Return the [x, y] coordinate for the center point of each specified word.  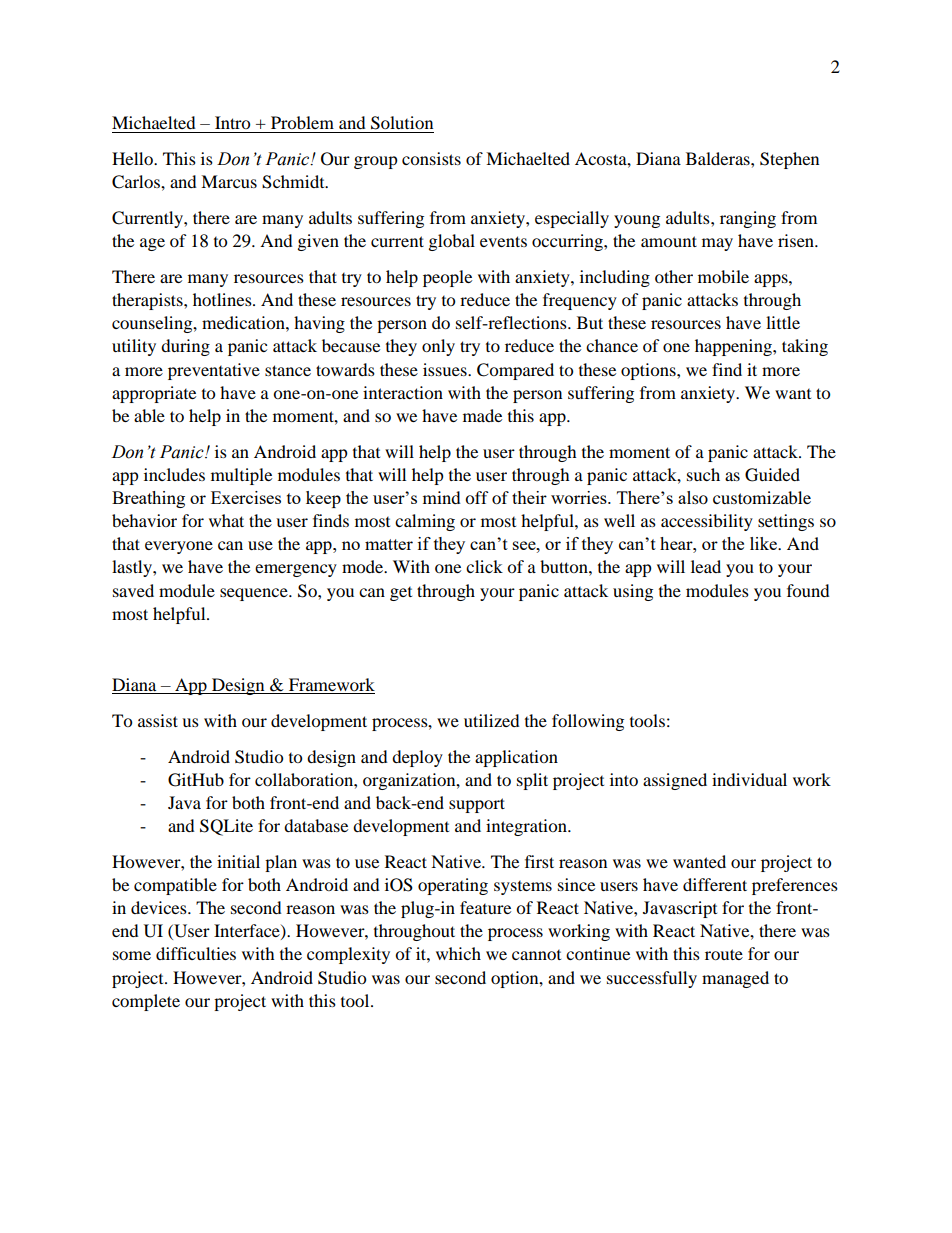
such [703, 474]
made [482, 415]
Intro [232, 122]
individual [749, 779]
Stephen [789, 160]
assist [158, 720]
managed [735, 979]
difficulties [196, 953]
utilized [492, 720]
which [458, 953]
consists [431, 158]
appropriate [154, 394]
